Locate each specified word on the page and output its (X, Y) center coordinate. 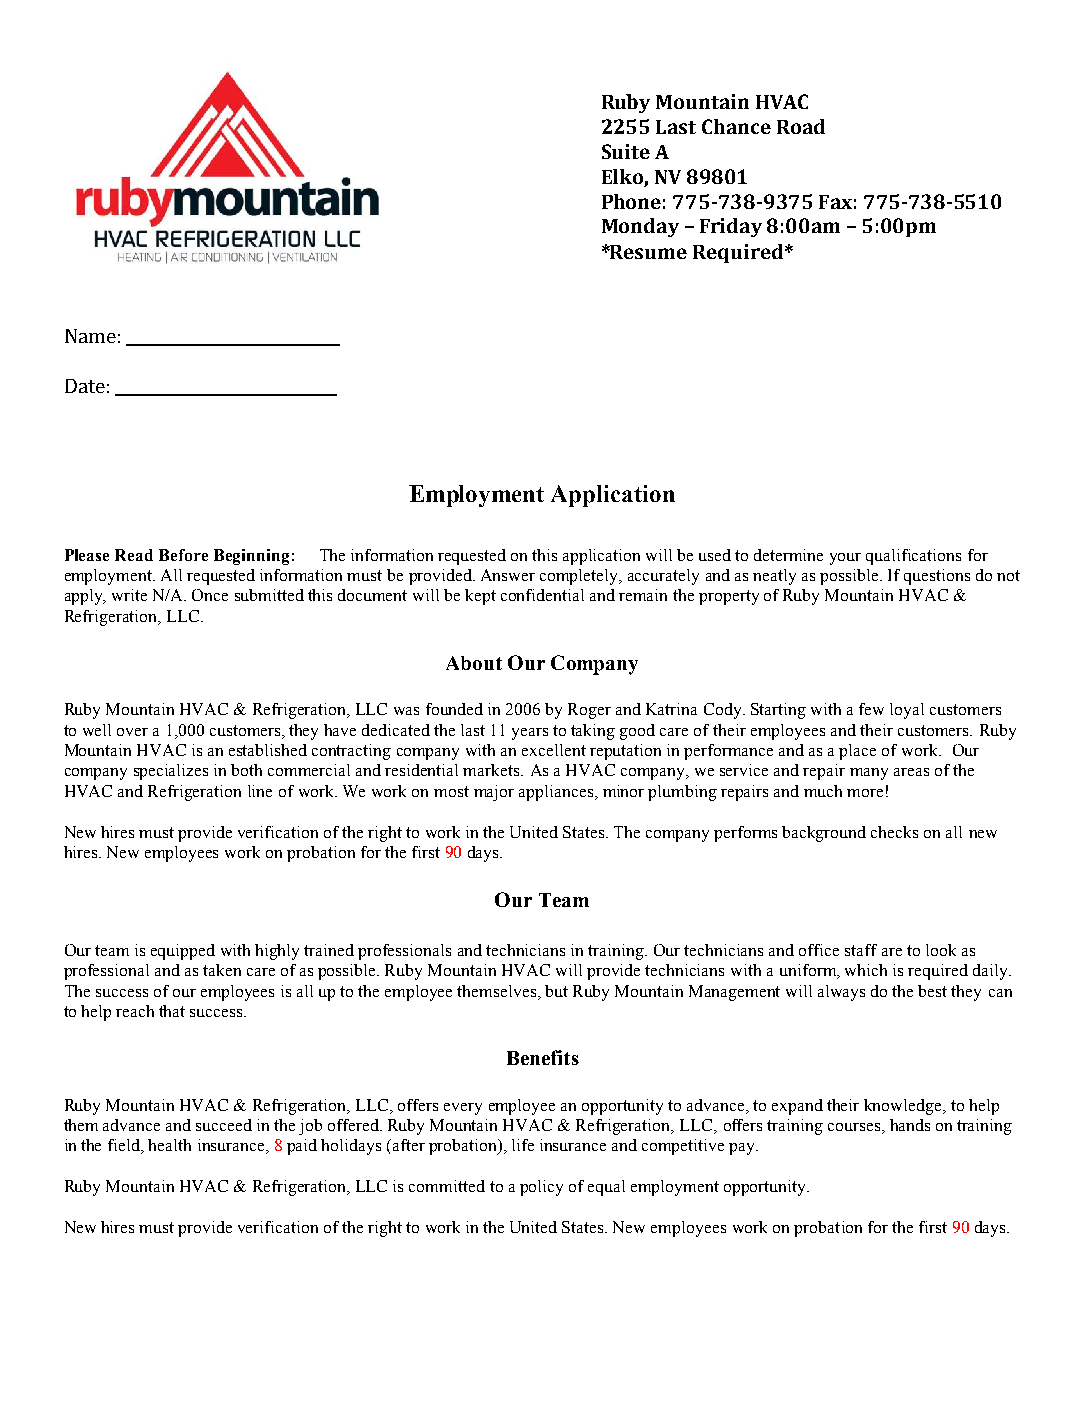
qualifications (913, 557)
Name (90, 336)
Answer (508, 575)
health (169, 1145)
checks (894, 832)
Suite (626, 151)
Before (183, 555)
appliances (557, 793)
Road (801, 126)
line (260, 791)
